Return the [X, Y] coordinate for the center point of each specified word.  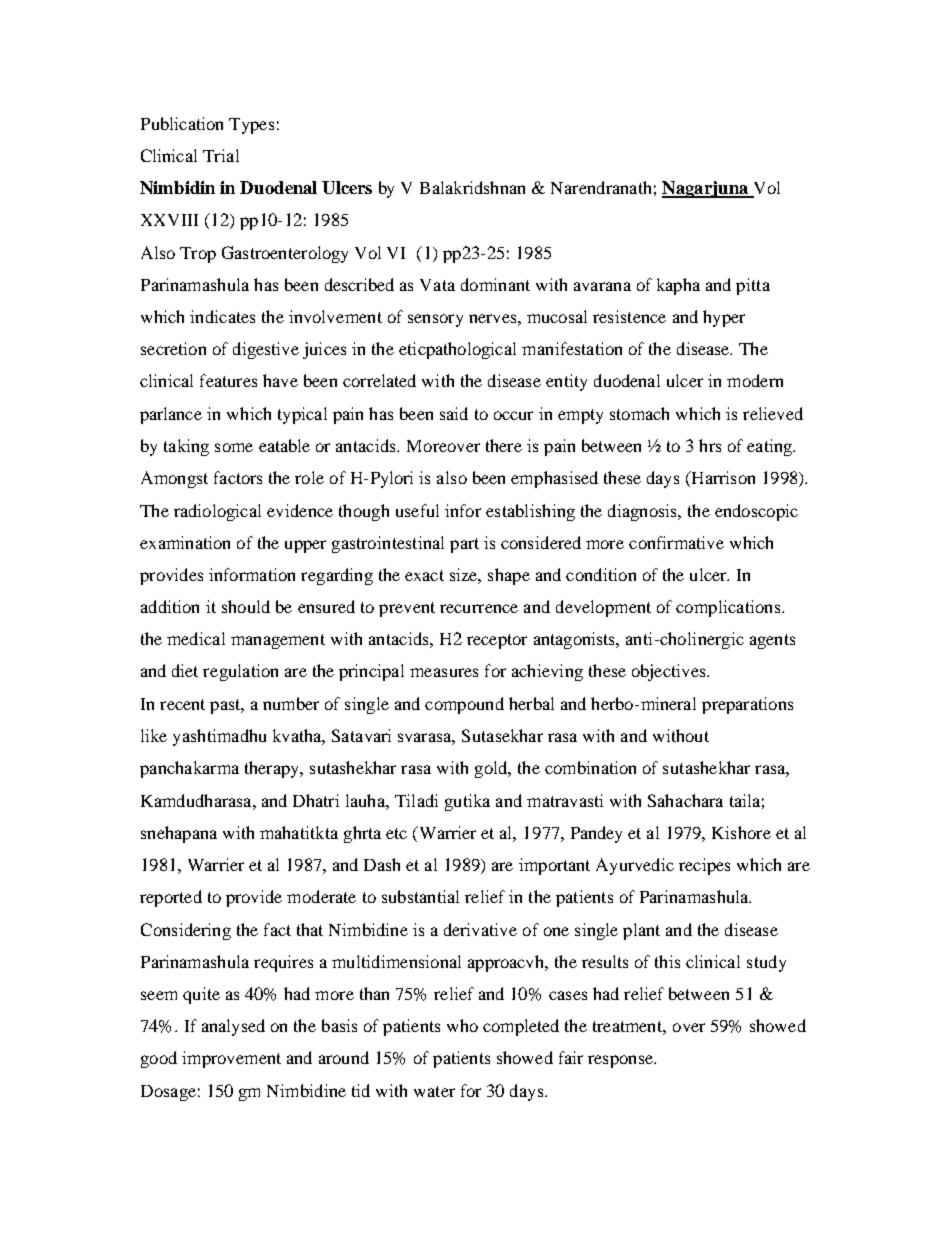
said [454, 413]
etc [396, 833]
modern [755, 380]
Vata [437, 285]
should [246, 606]
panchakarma [189, 769]
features [228, 380]
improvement [231, 1059]
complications [729, 608]
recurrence [479, 608]
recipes [704, 866]
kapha [678, 286]
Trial [221, 155]
